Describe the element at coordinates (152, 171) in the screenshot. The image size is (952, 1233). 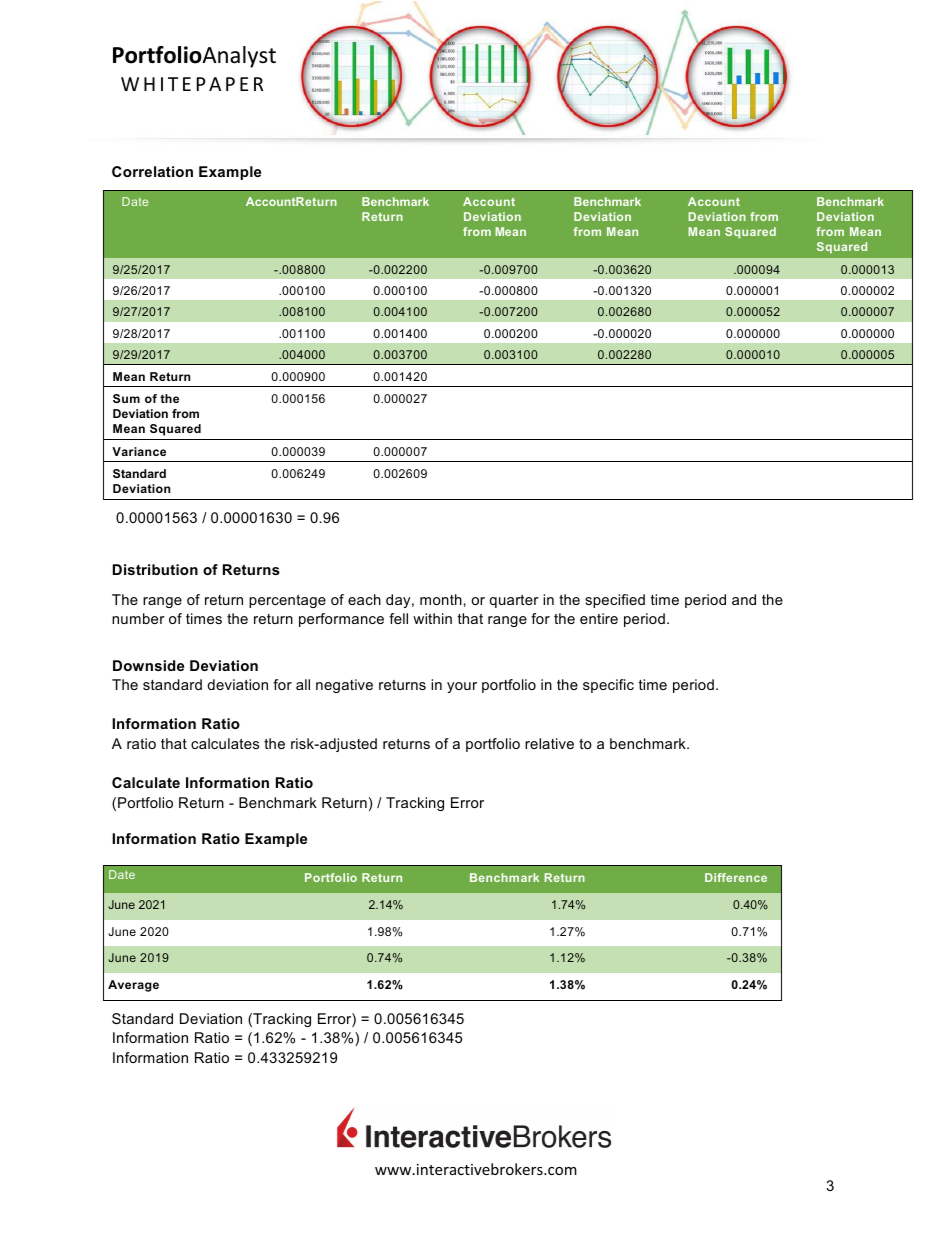
I see `Correlation` at that location.
